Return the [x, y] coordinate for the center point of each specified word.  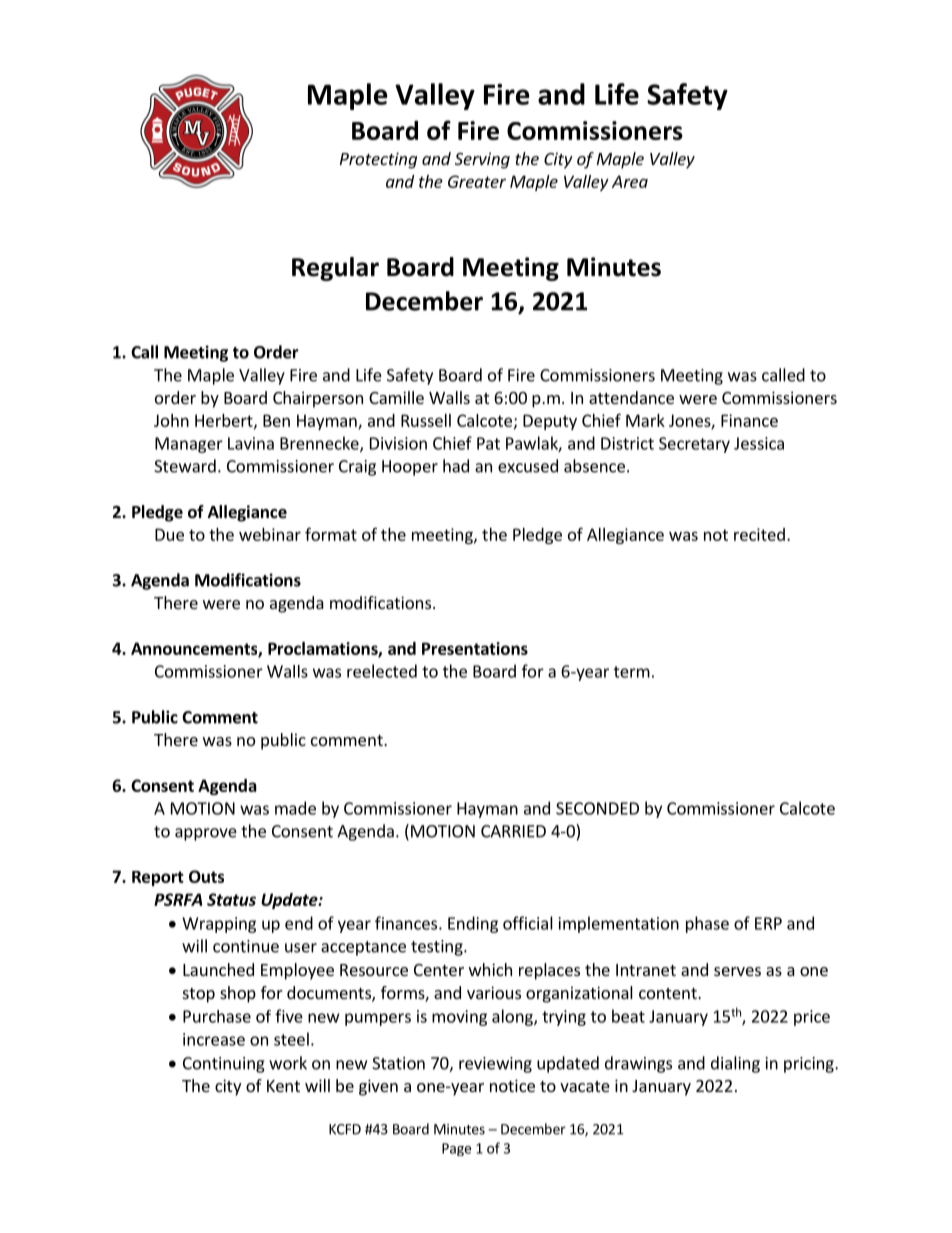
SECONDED [597, 808]
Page [456, 1149]
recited [759, 534]
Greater [477, 181]
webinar [270, 534]
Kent [283, 1086]
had [456, 466]
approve [206, 834]
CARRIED [513, 831]
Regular [335, 269]
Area [630, 181]
